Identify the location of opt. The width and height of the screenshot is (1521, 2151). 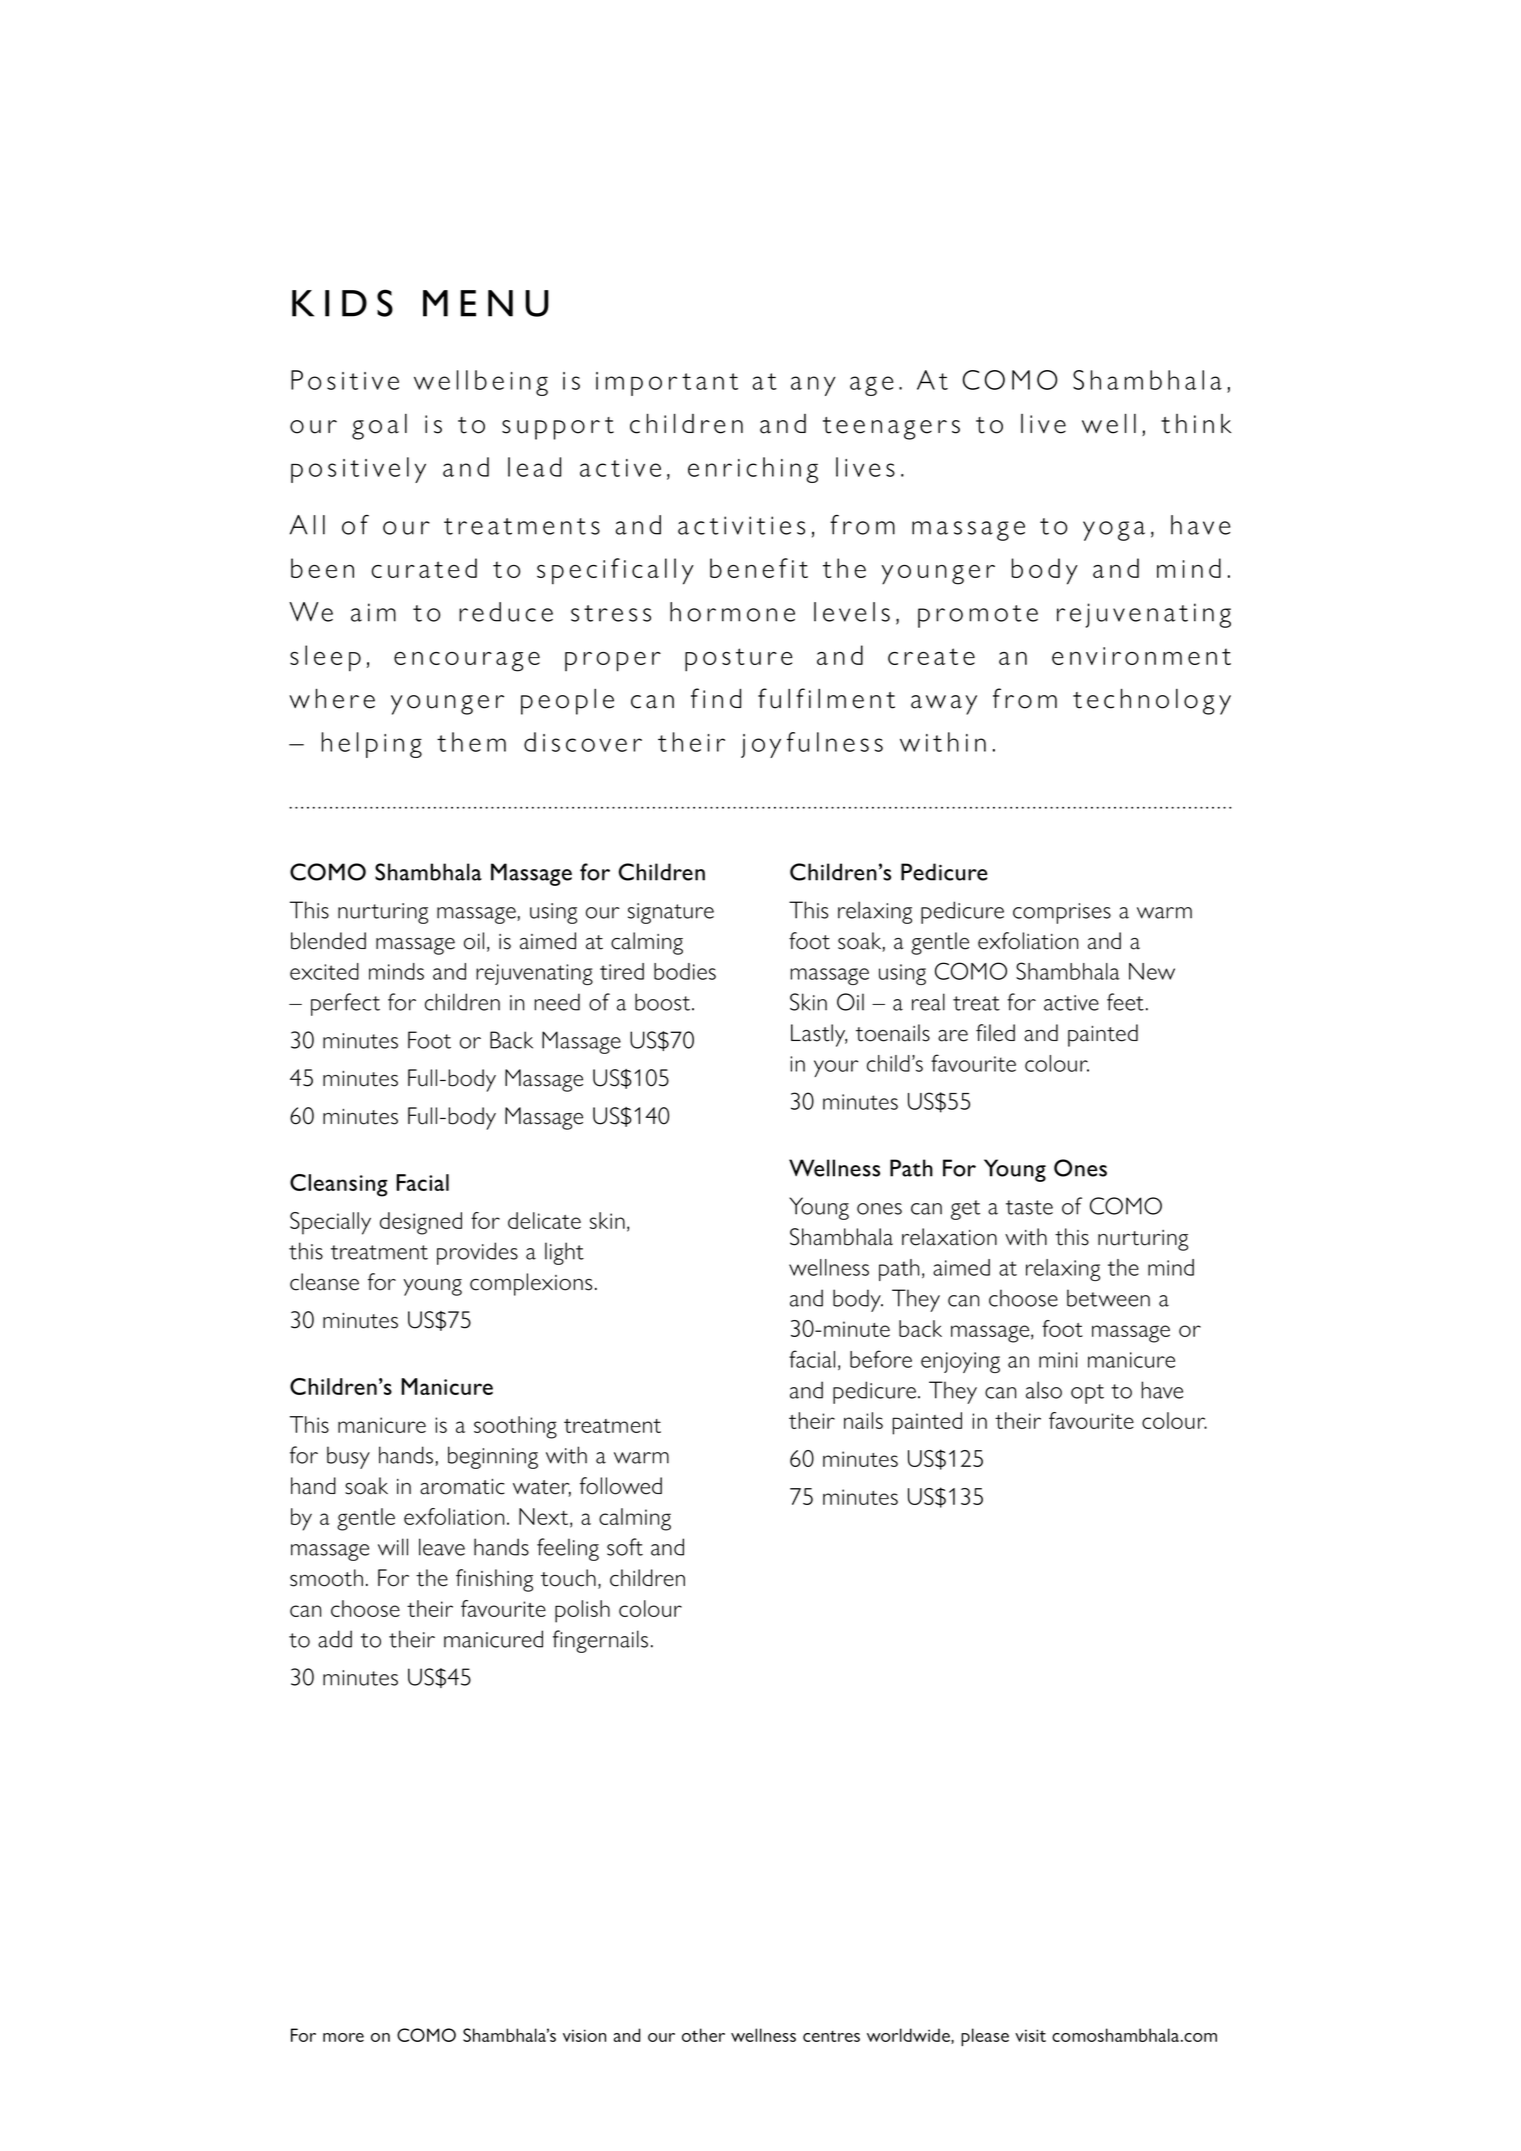
(1087, 1394).
